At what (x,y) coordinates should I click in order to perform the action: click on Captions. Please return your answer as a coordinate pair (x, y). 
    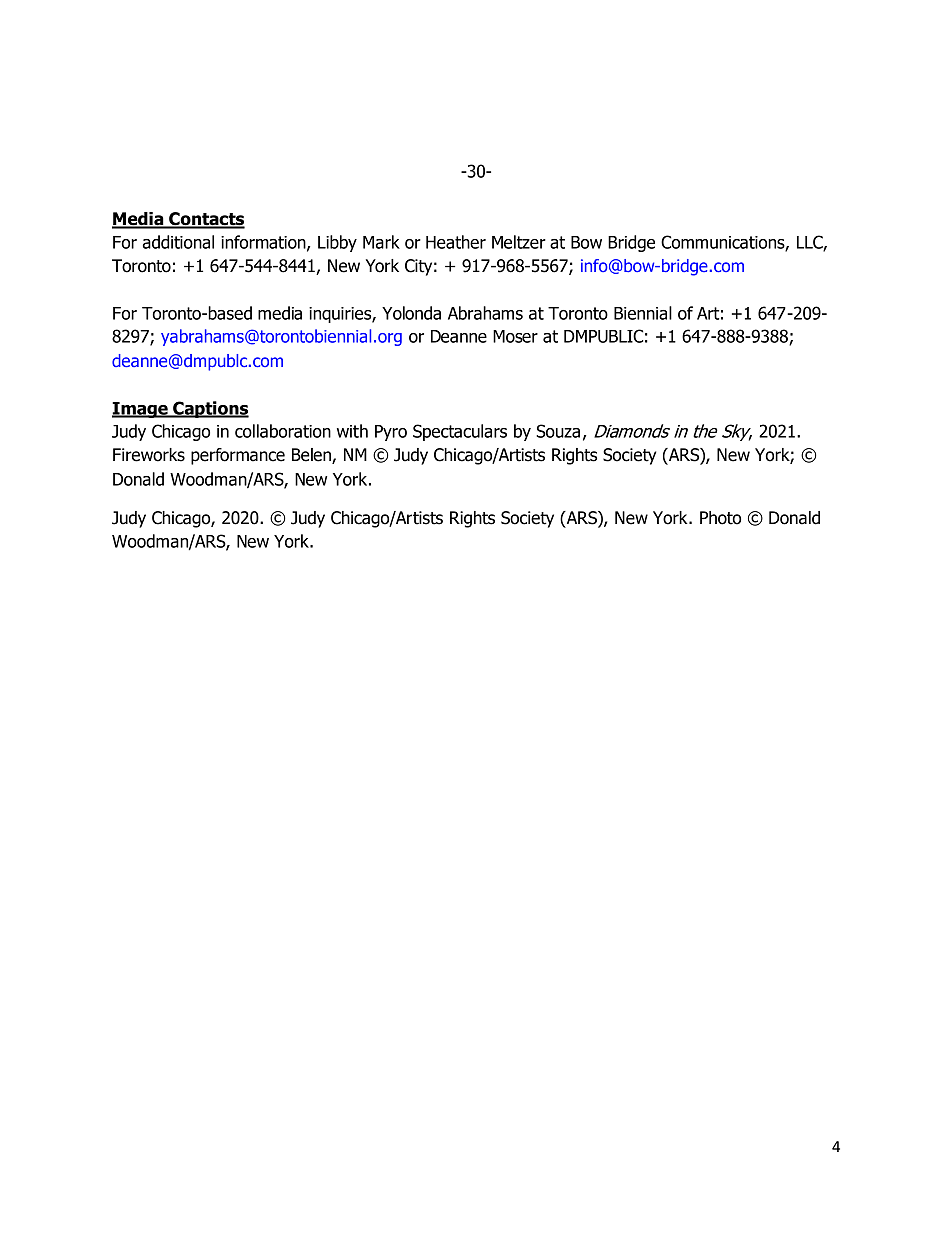
    Looking at the image, I should click on (210, 409).
